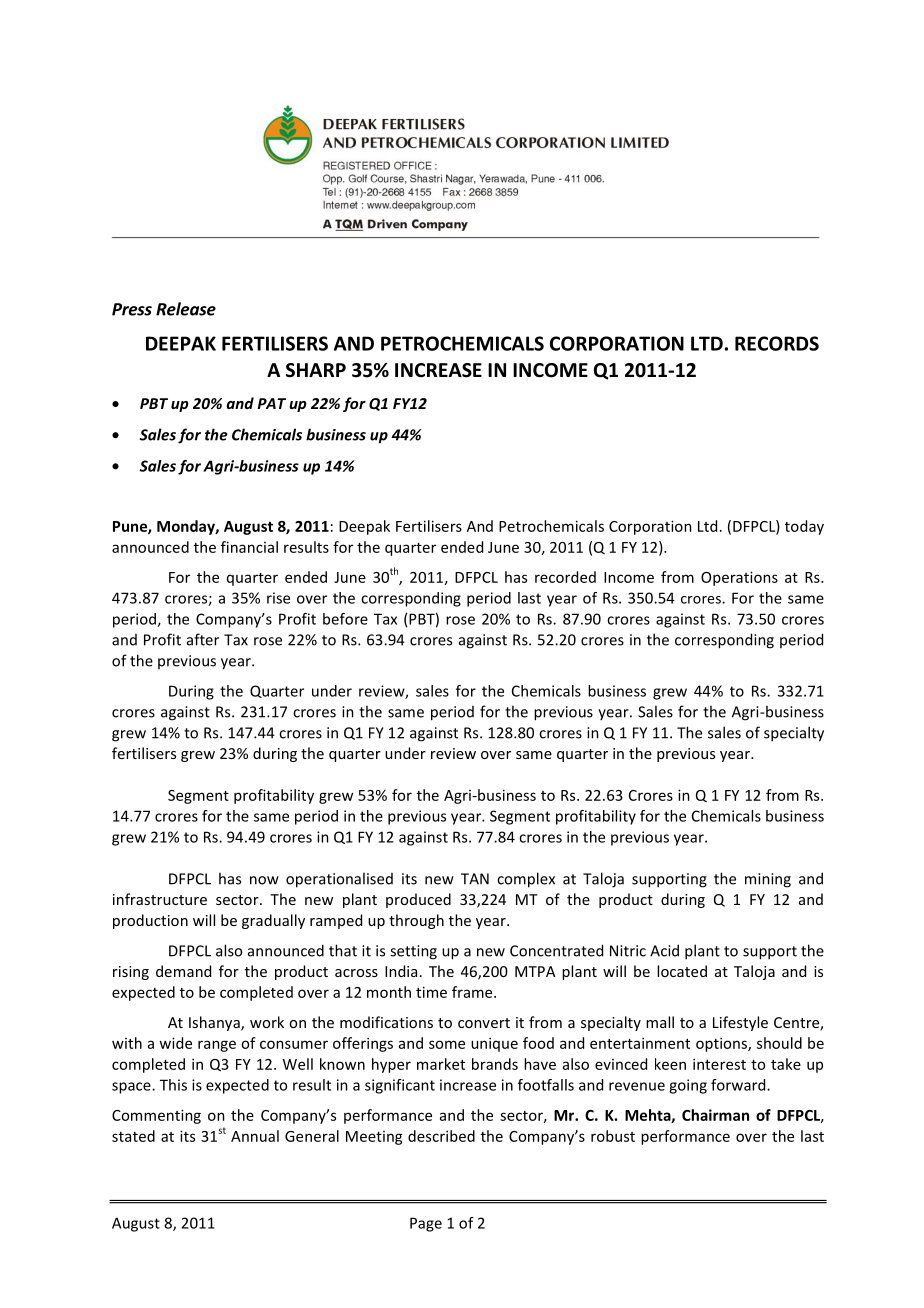 The width and height of the screenshot is (924, 1308). Describe the element at coordinates (426, 1224) in the screenshot. I see `Page` at that location.
